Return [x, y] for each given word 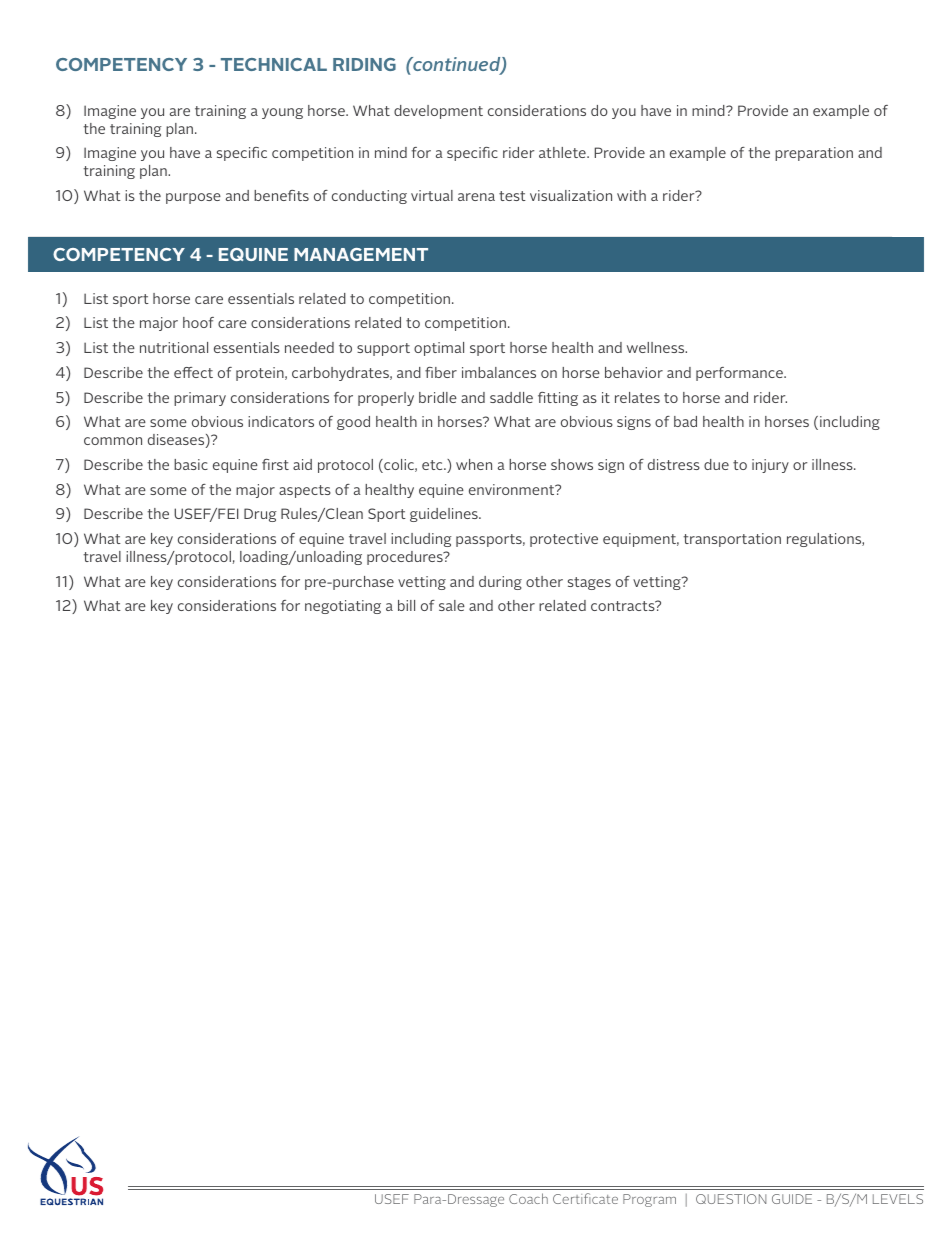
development [438, 112]
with [631, 195]
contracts [624, 606]
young [282, 113]
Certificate [585, 1198]
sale [452, 605]
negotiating [343, 607]
